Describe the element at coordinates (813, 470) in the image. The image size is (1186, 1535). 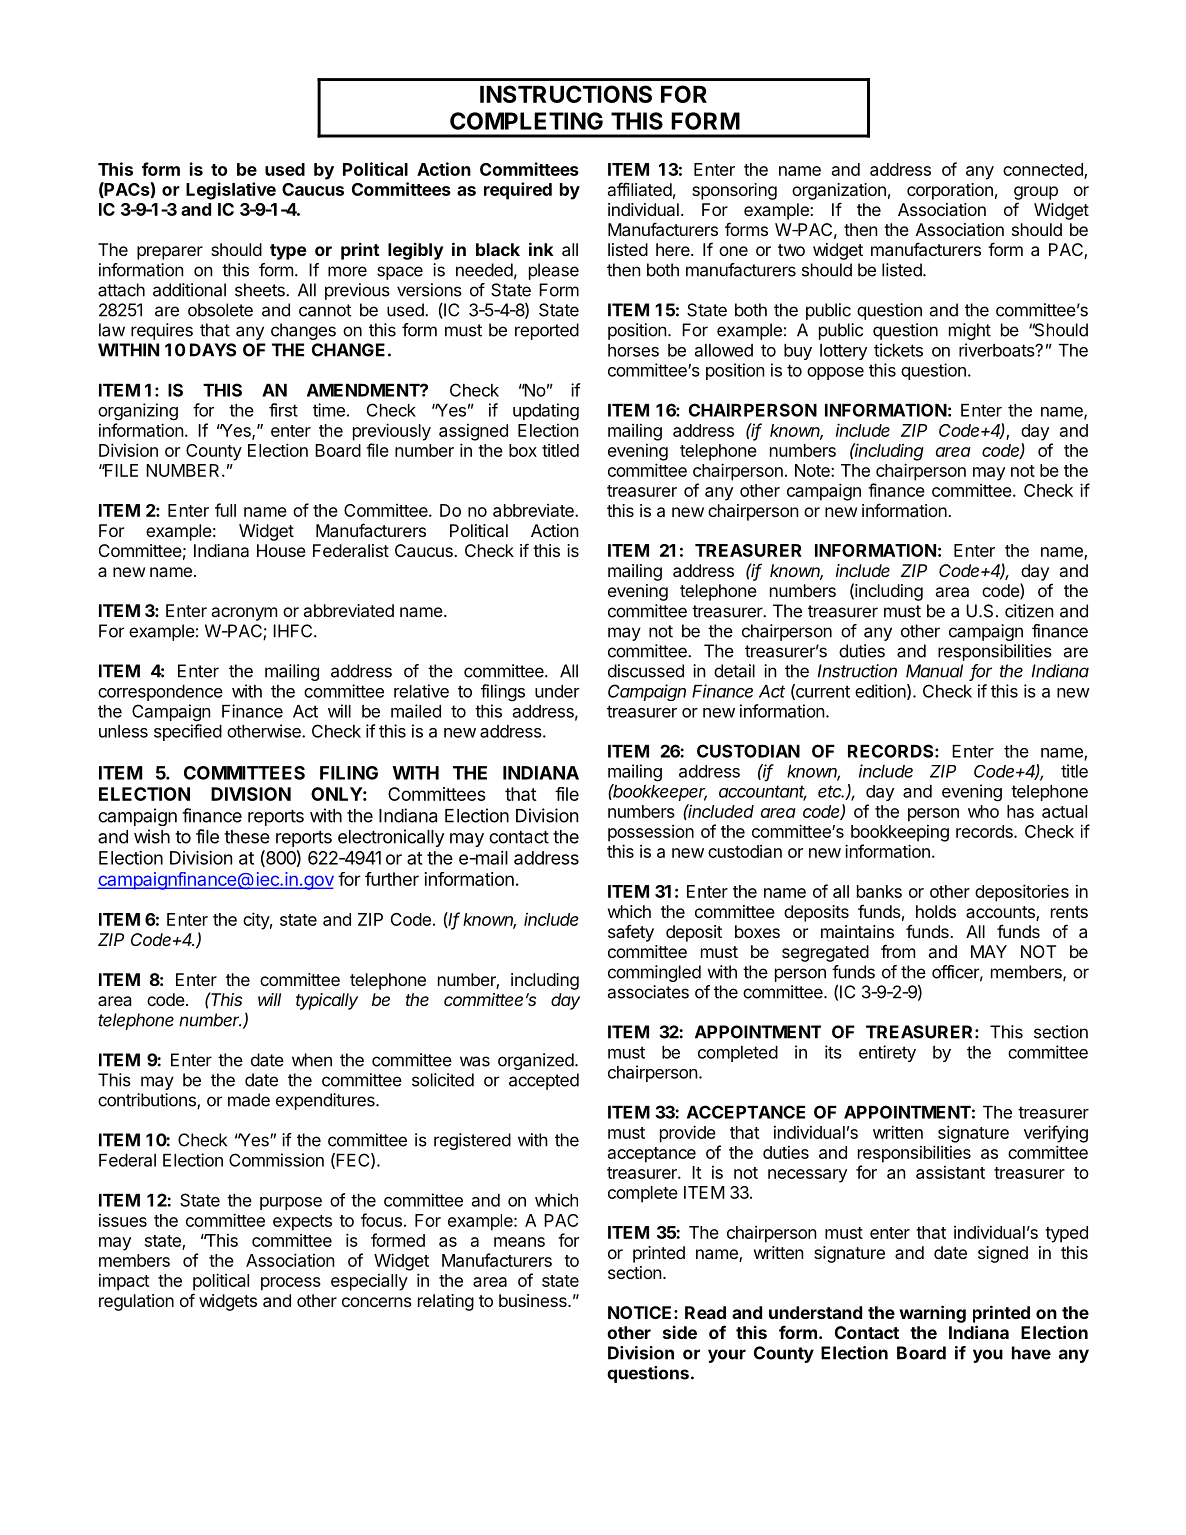
I see `Note` at that location.
